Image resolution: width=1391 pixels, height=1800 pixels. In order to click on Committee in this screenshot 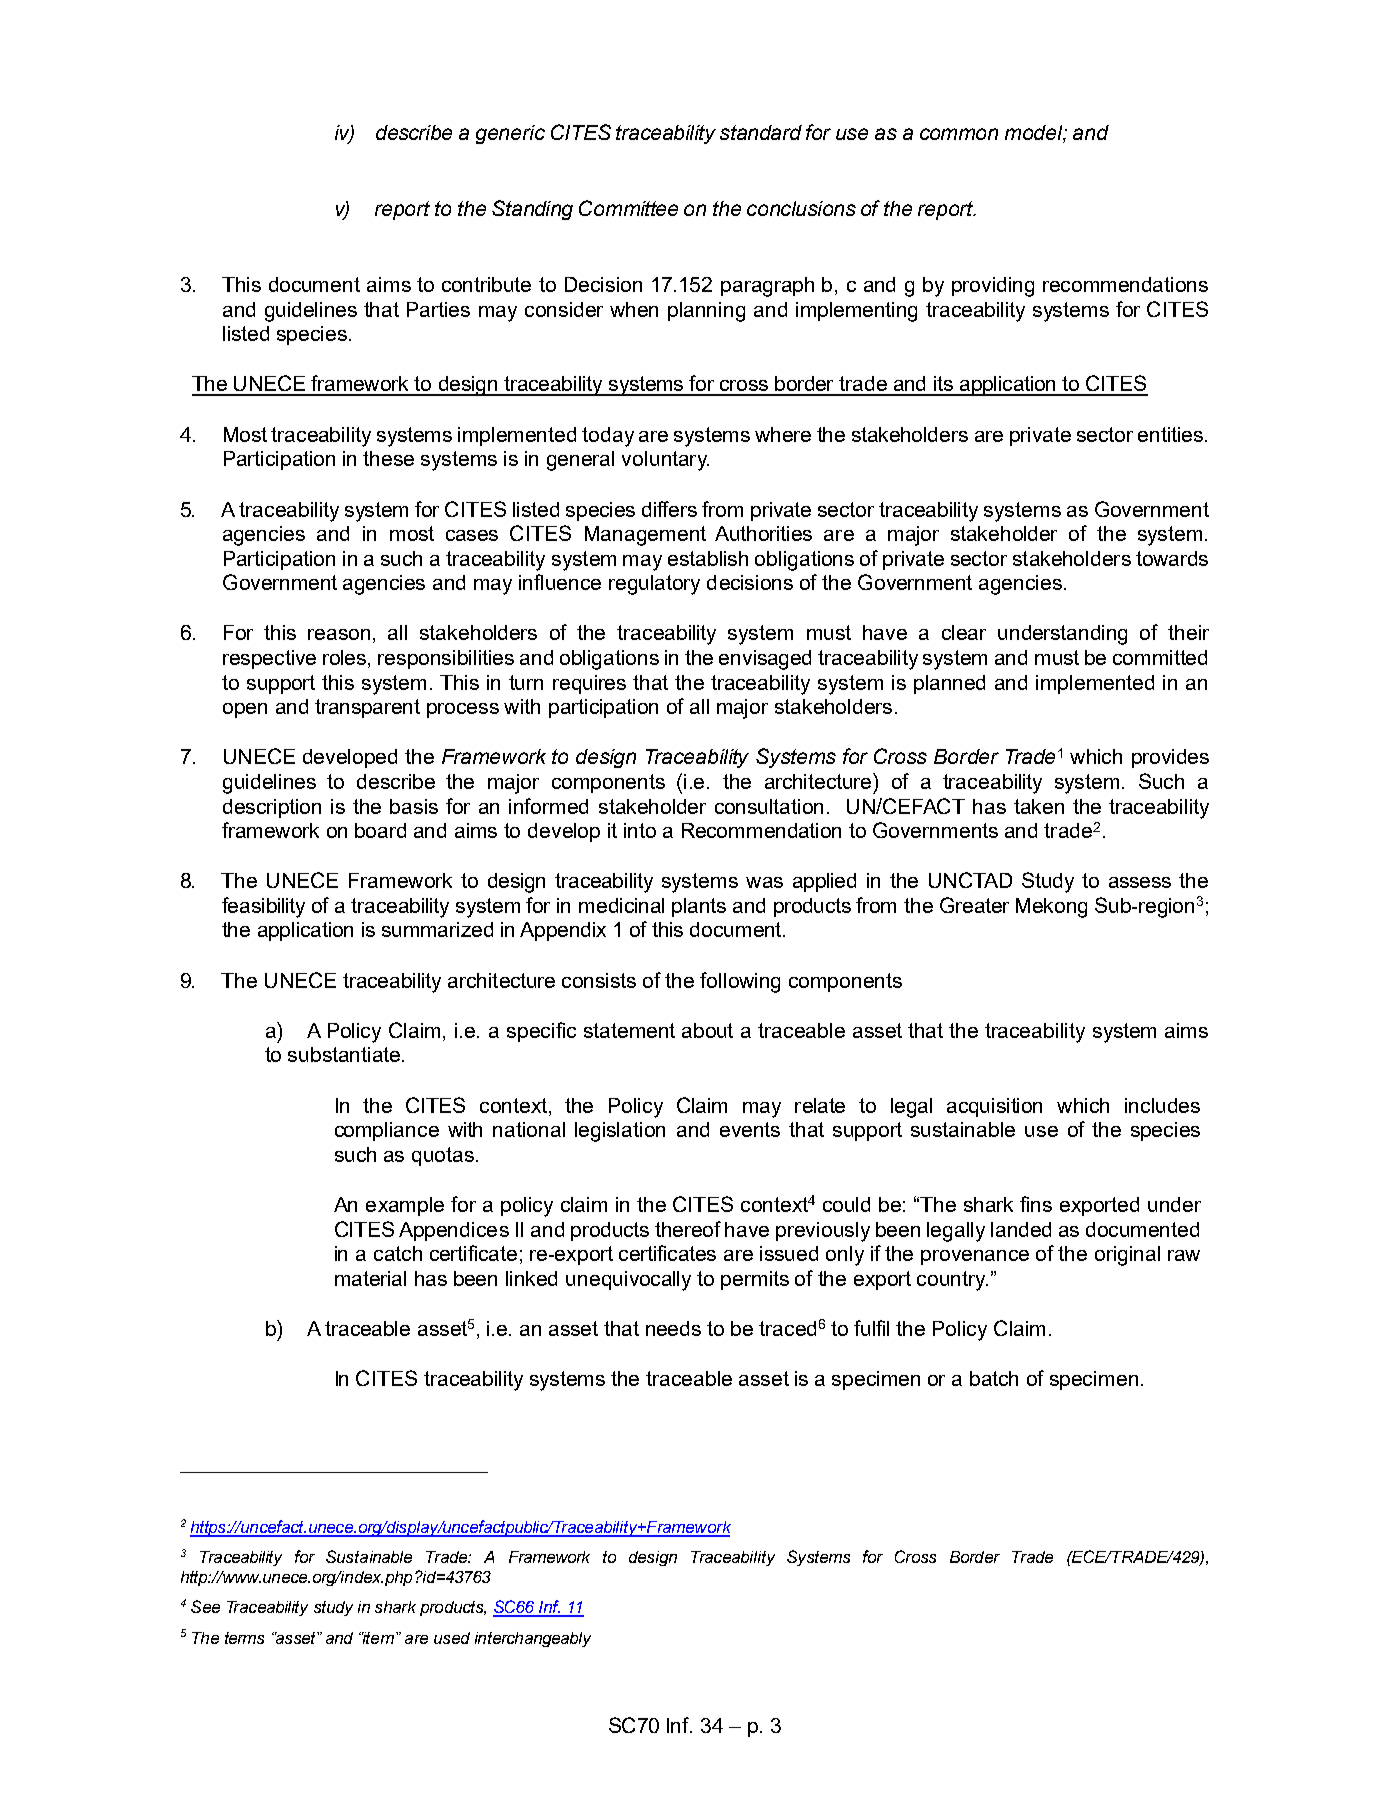, I will do `click(628, 208)`.
